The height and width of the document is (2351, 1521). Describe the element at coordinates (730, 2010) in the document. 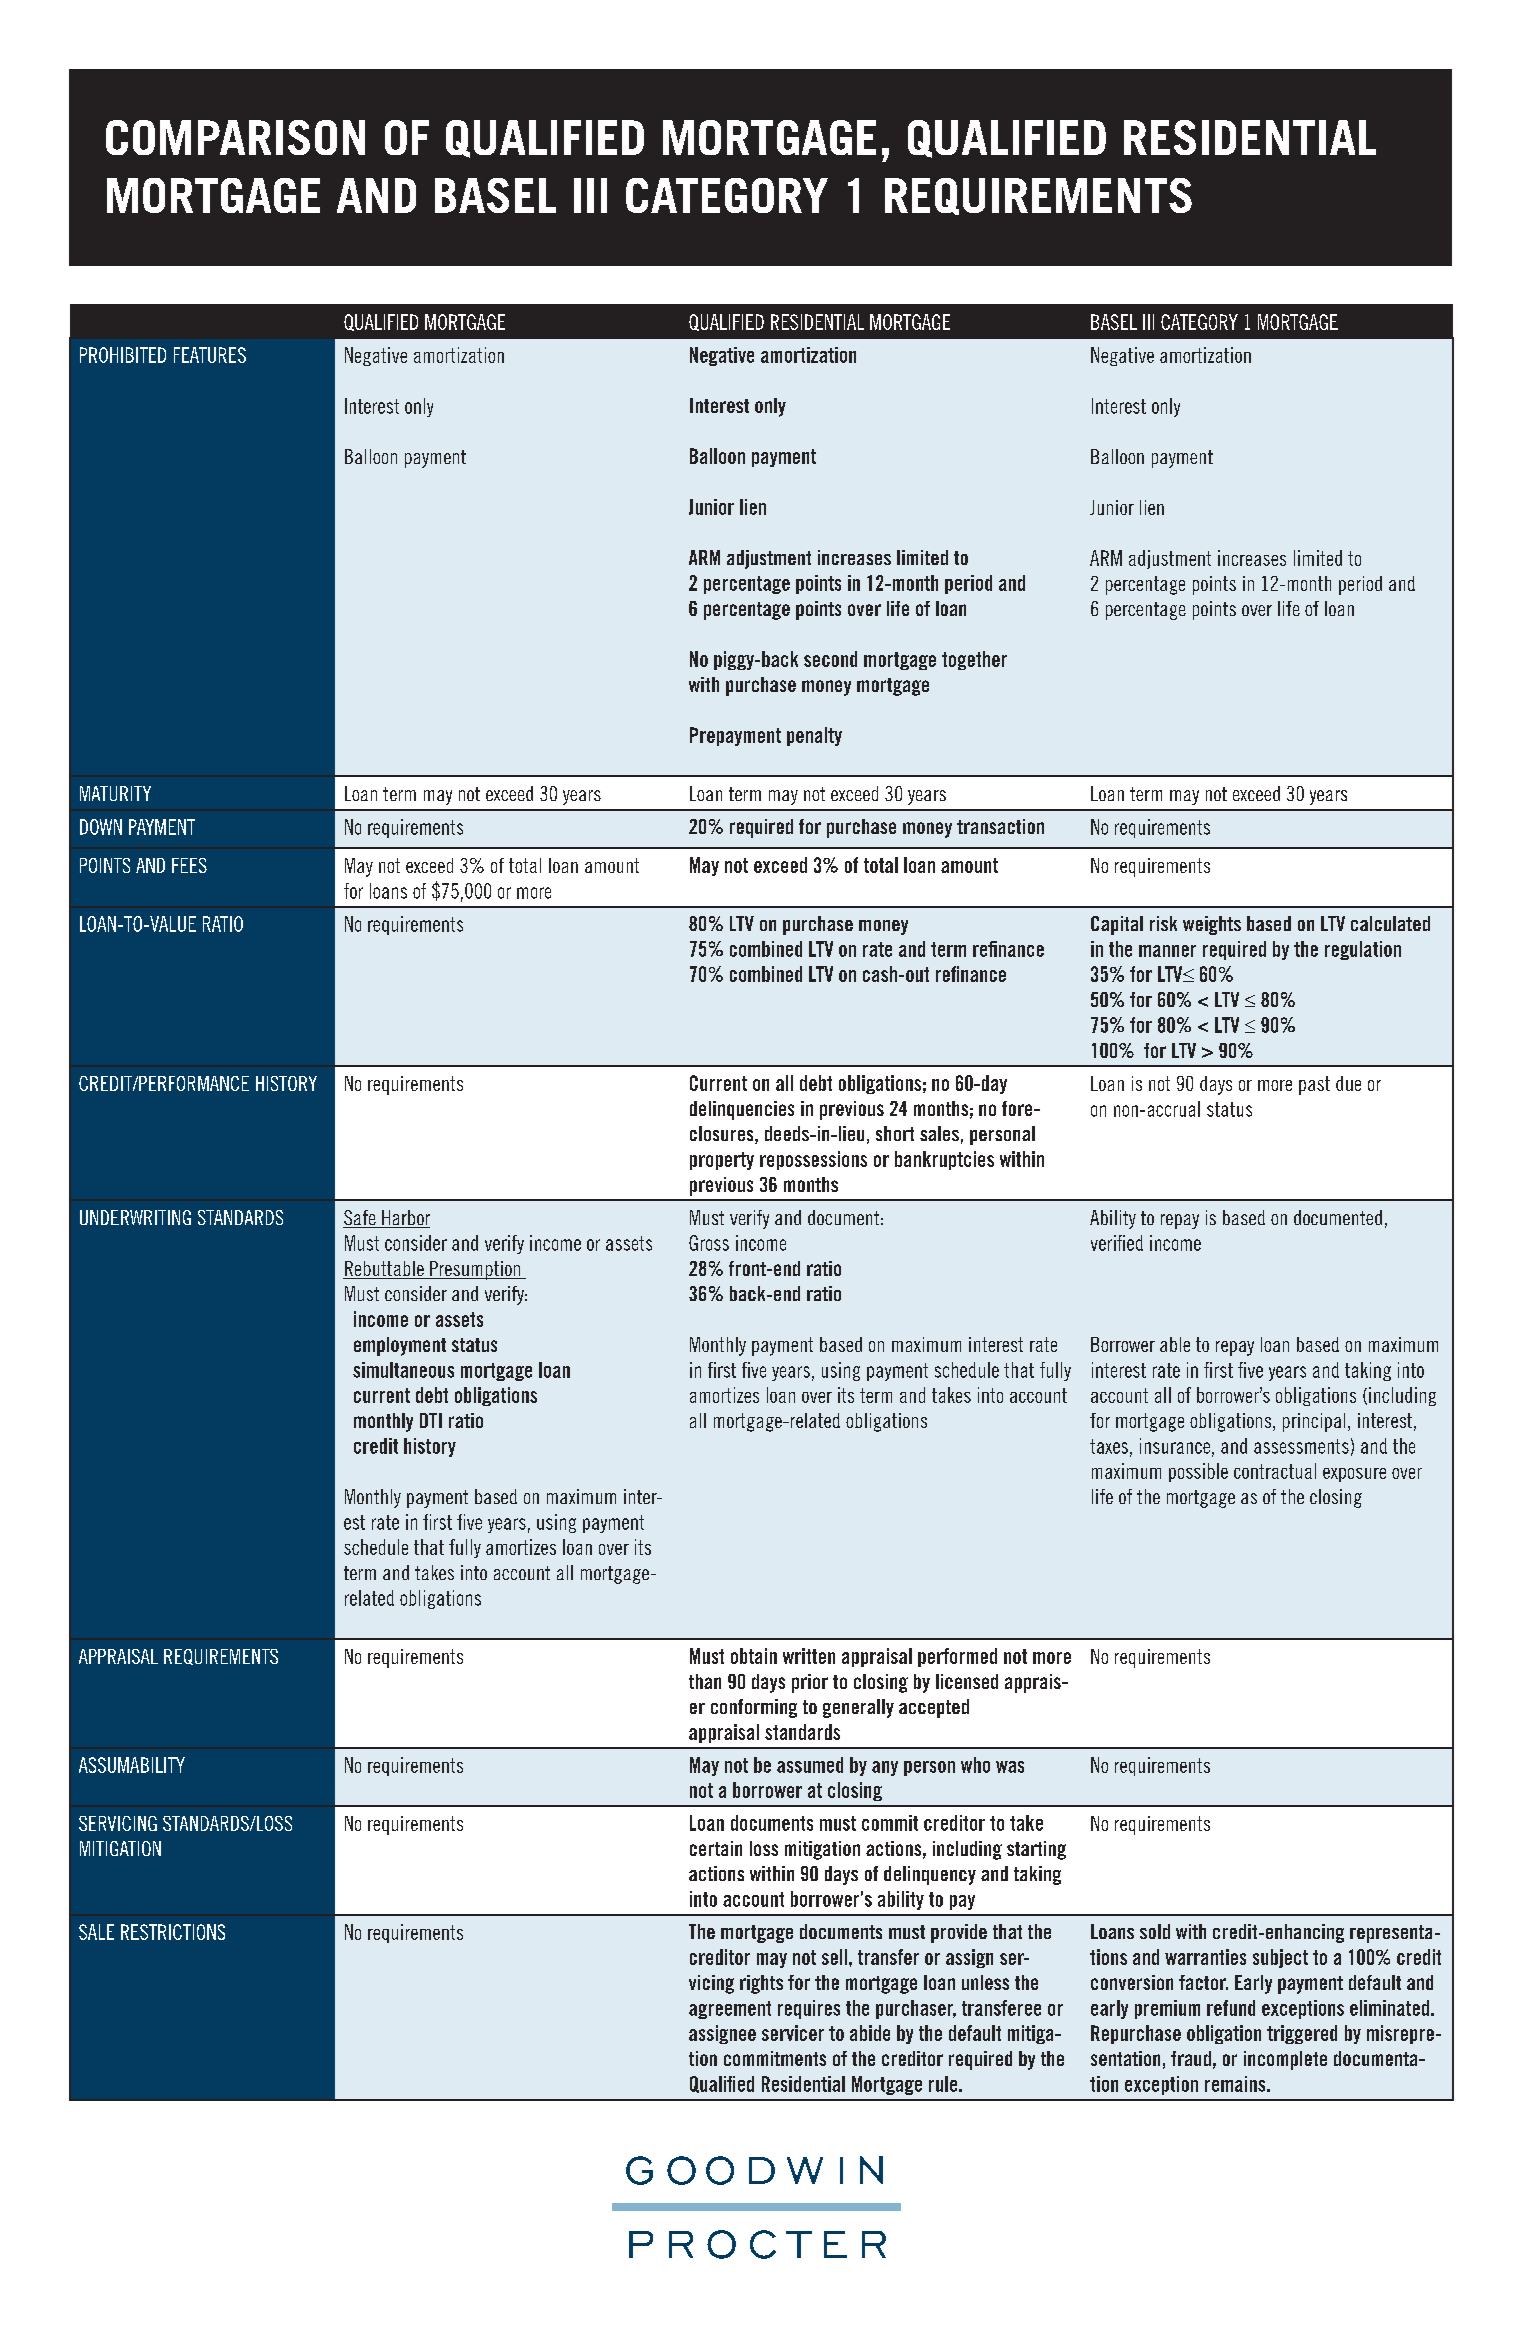

I see `agreement` at that location.
